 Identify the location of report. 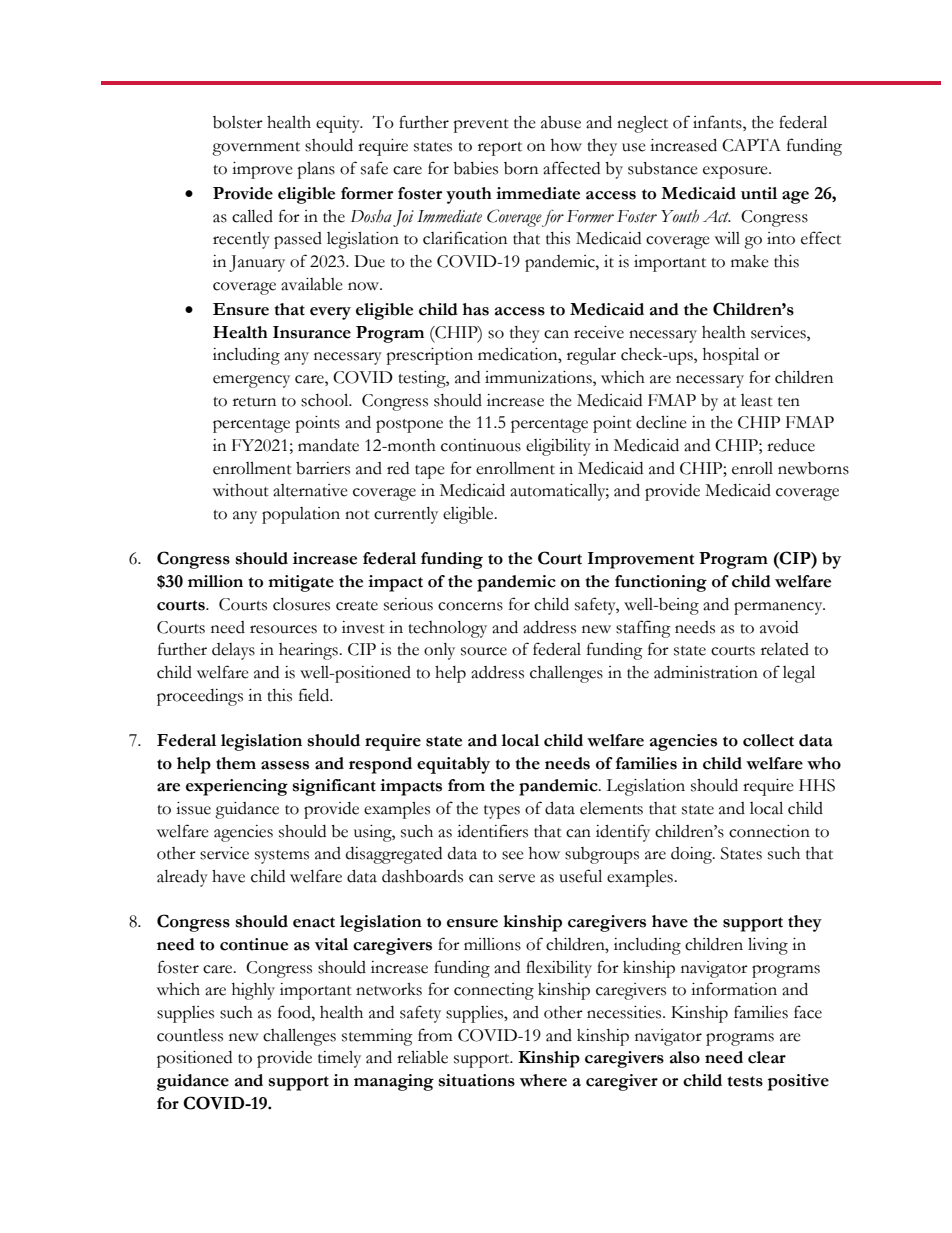
(500, 149).
